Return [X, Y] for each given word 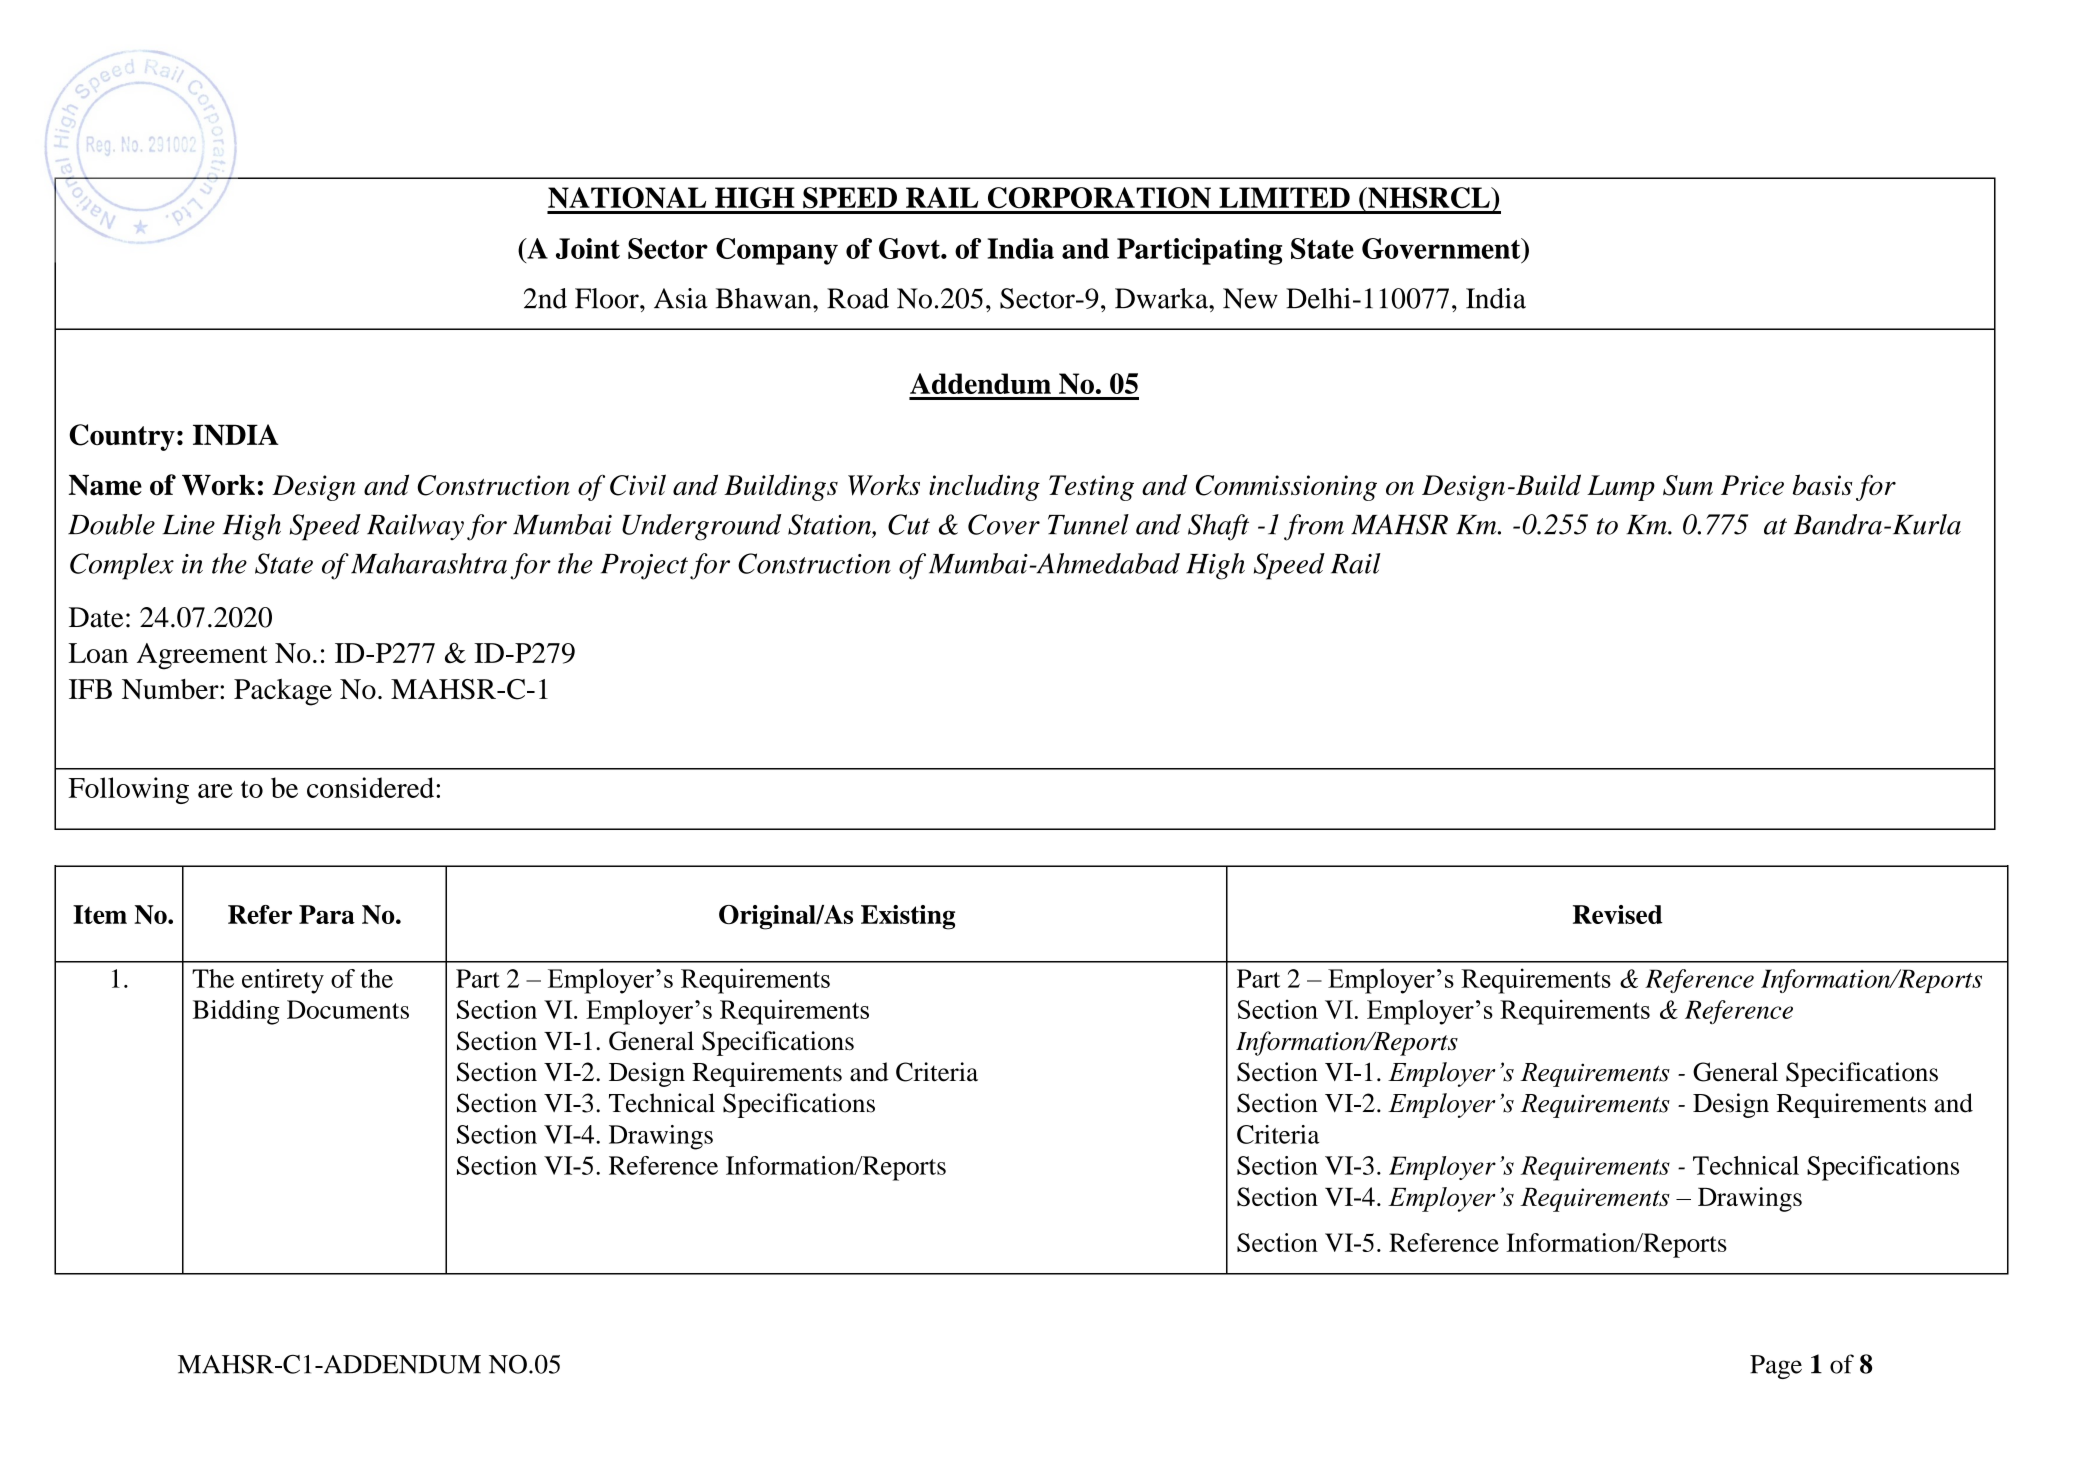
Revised [1618, 914]
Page [1776, 1367]
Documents [348, 1009]
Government [1442, 248]
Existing [908, 917]
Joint [588, 248]
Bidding [236, 1012]
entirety [283, 981]
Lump [1621, 488]
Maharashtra [429, 563]
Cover [1004, 524]
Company [777, 251]
